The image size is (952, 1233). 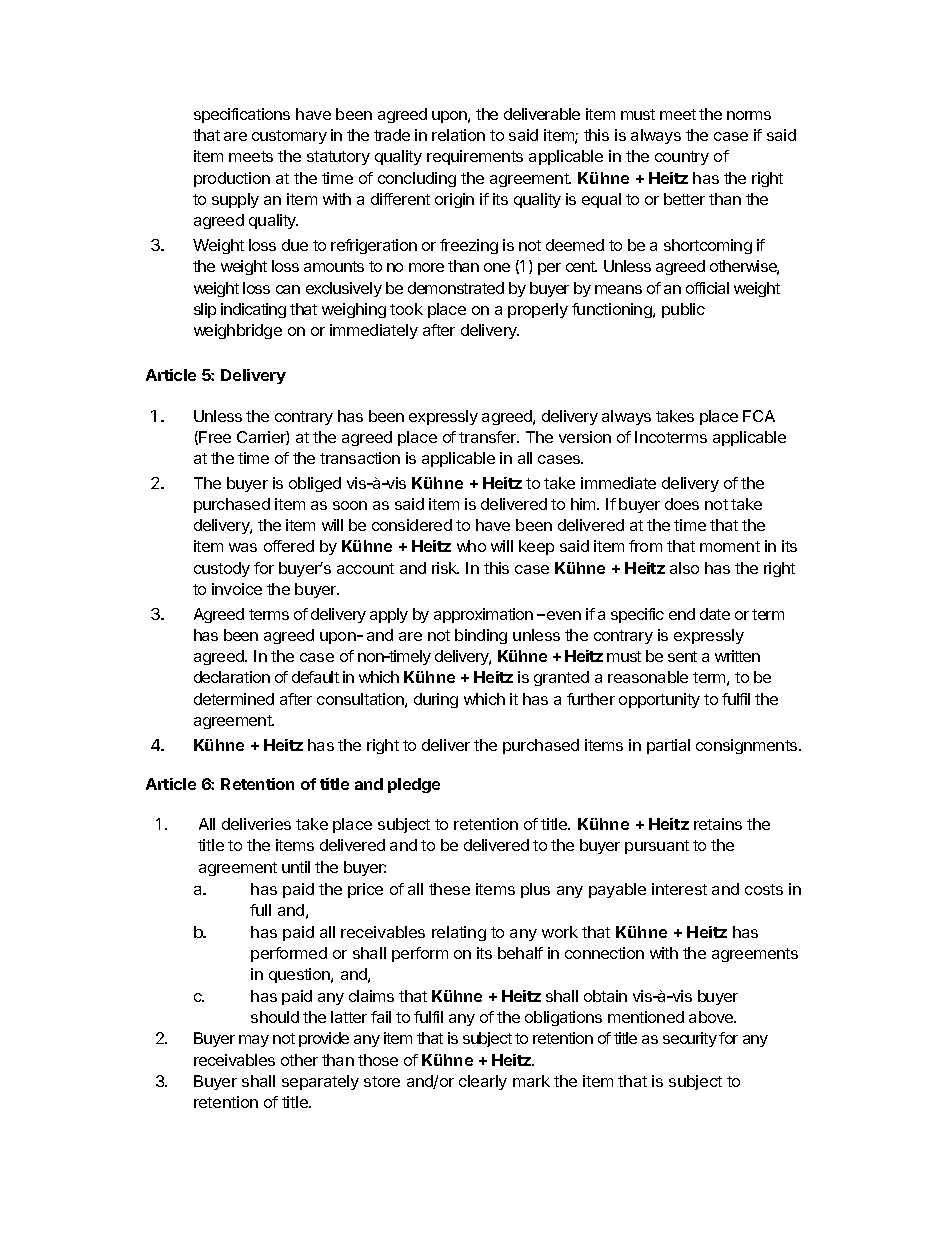 I want to click on indicating, so click(x=253, y=310).
